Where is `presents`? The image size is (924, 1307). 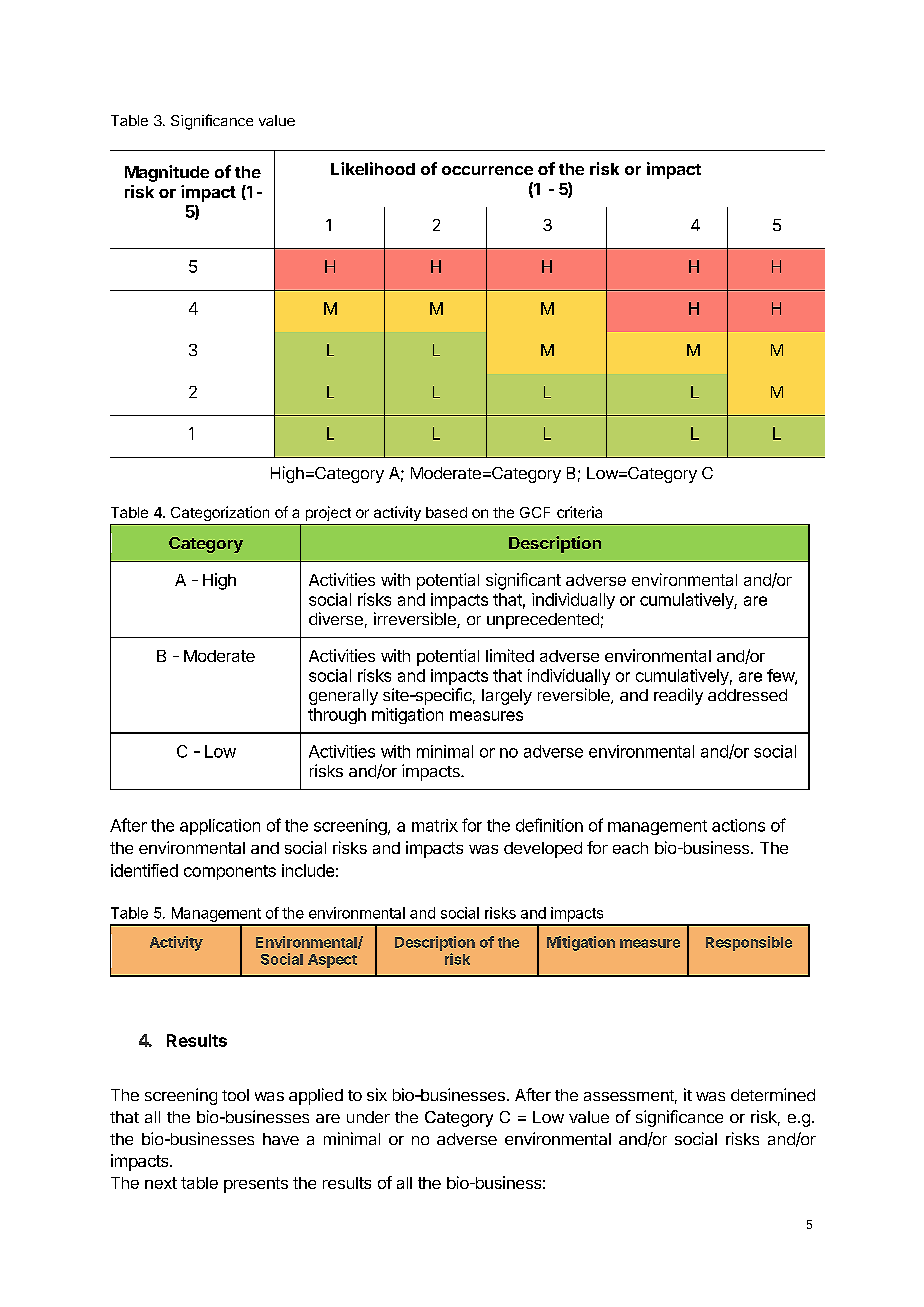
presents is located at coordinates (256, 1185).
